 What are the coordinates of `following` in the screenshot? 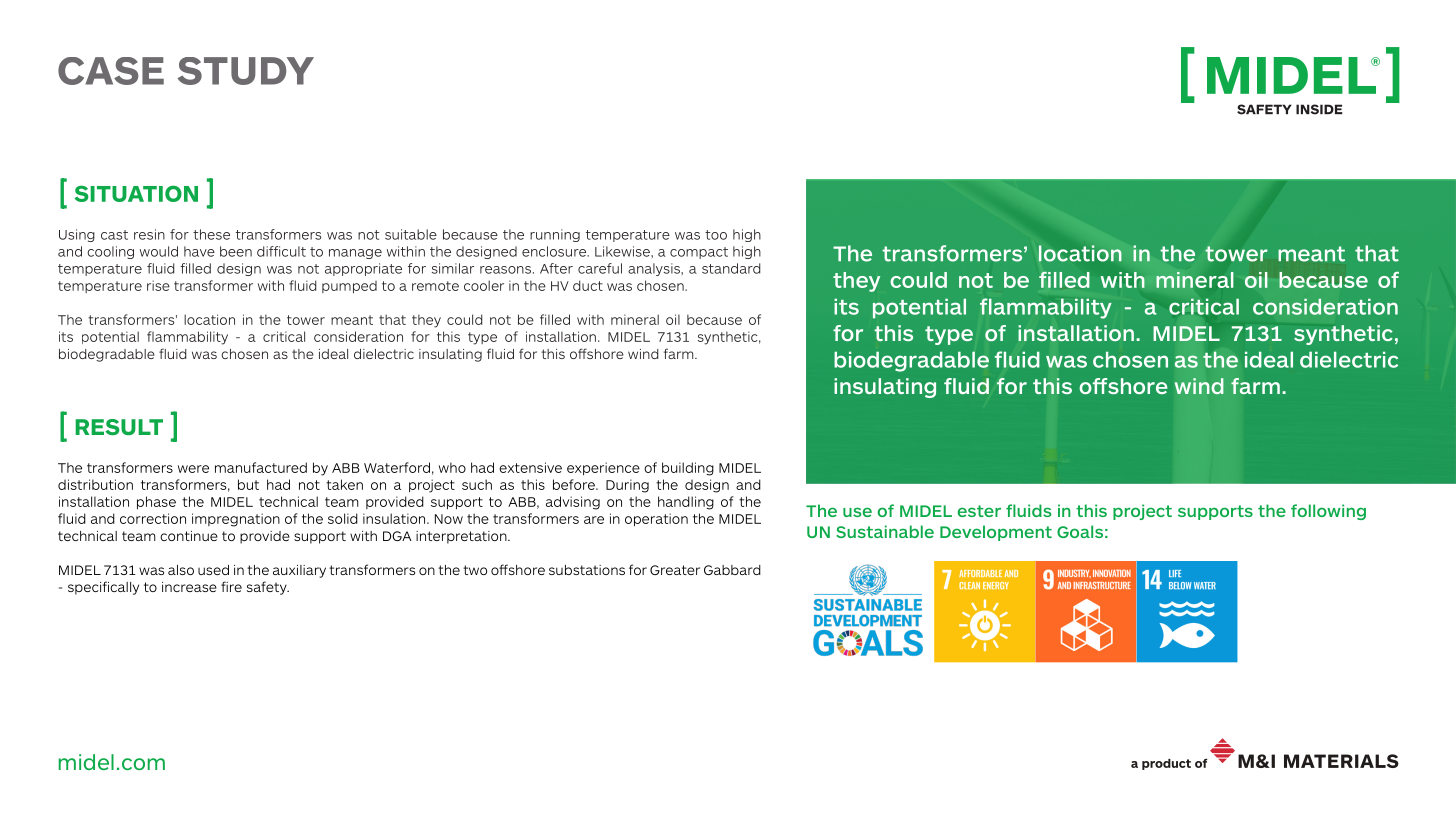 It's located at (1328, 512).
